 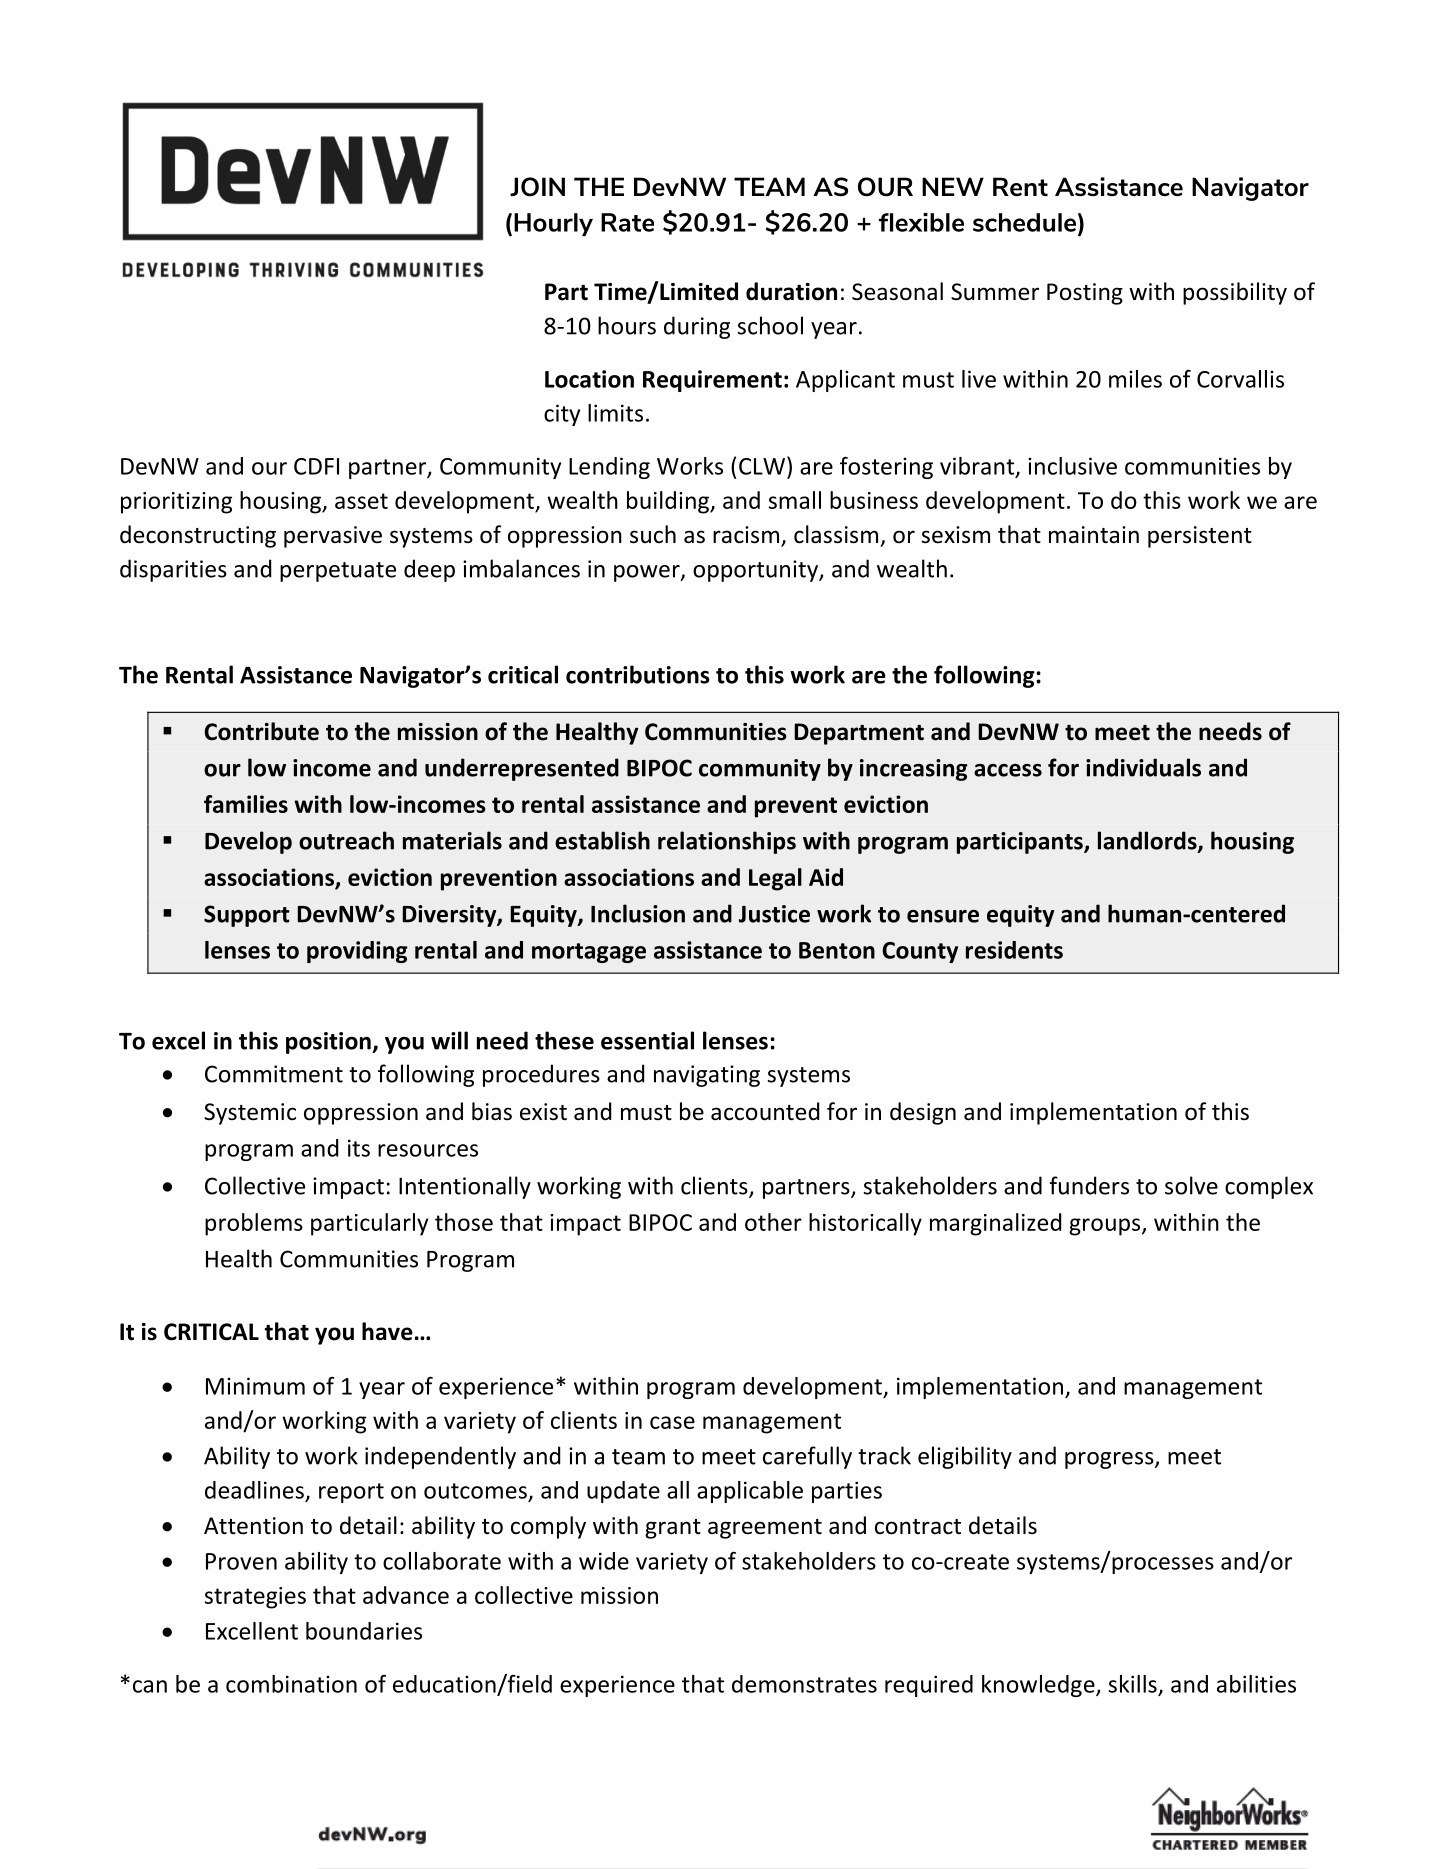 What do you see at coordinates (364, 1631) in the screenshot?
I see `boundaries` at bounding box center [364, 1631].
